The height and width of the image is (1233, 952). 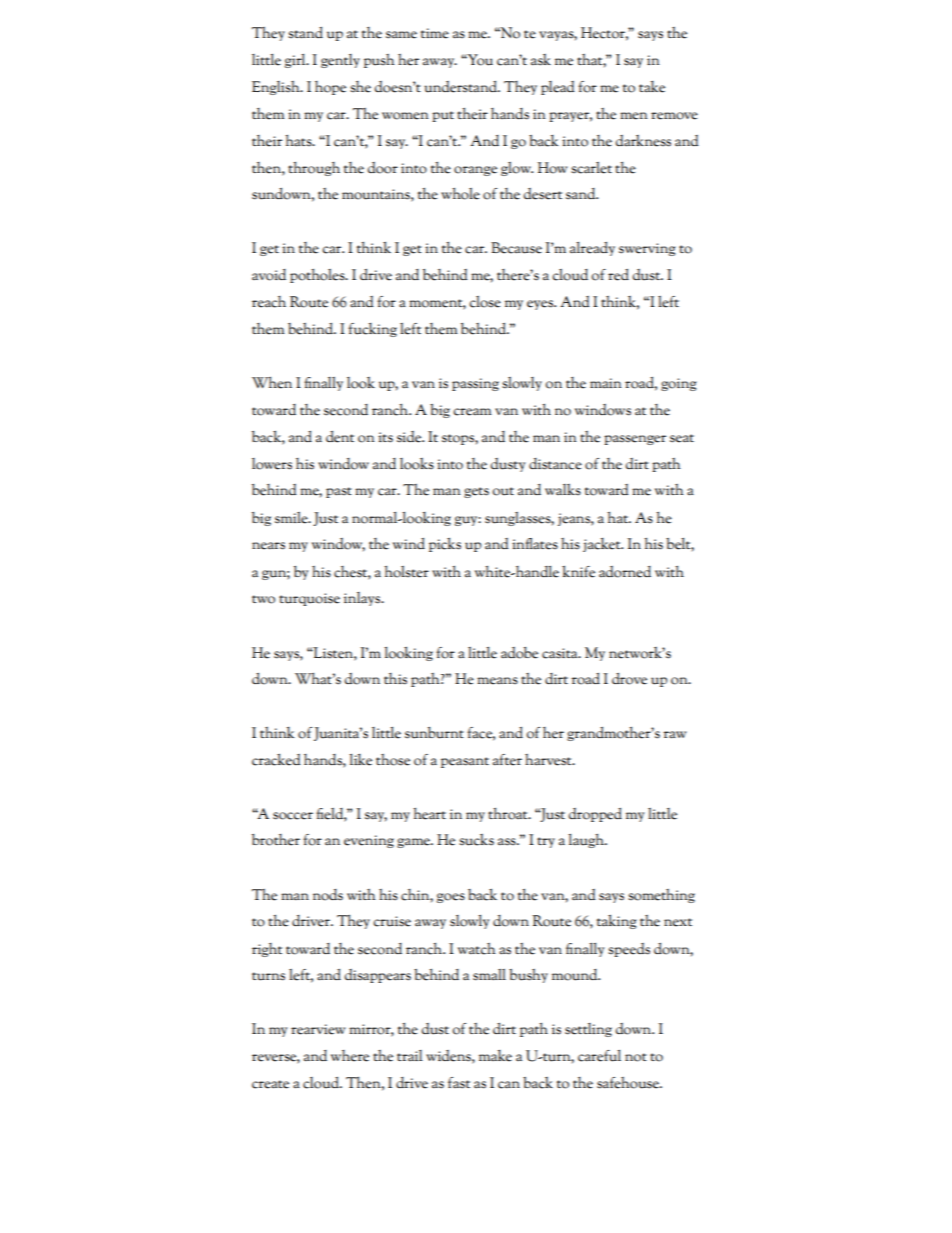 What do you see at coordinates (435, 33) in the image?
I see `time` at bounding box center [435, 33].
